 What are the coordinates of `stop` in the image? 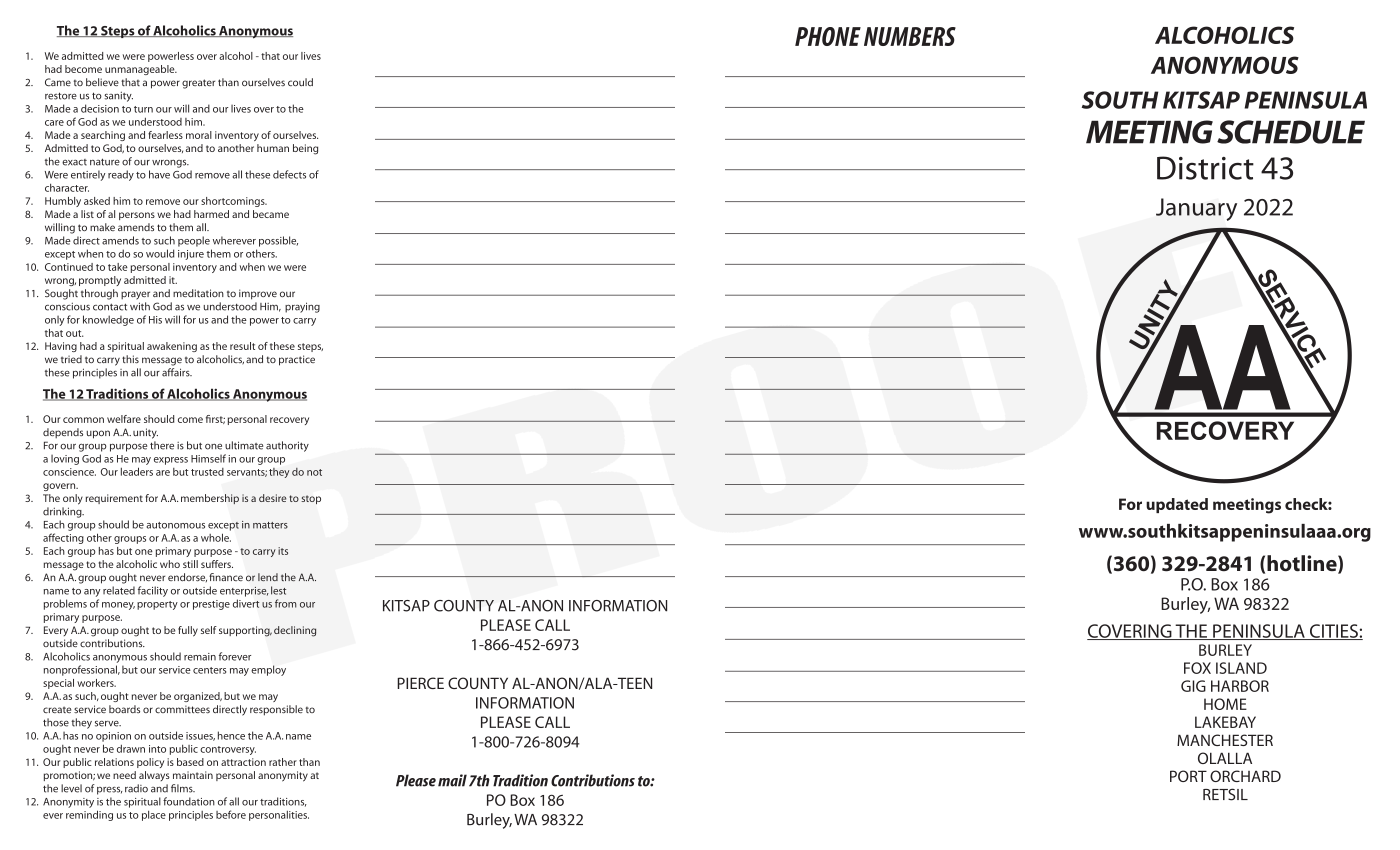 It's located at (311, 499).
